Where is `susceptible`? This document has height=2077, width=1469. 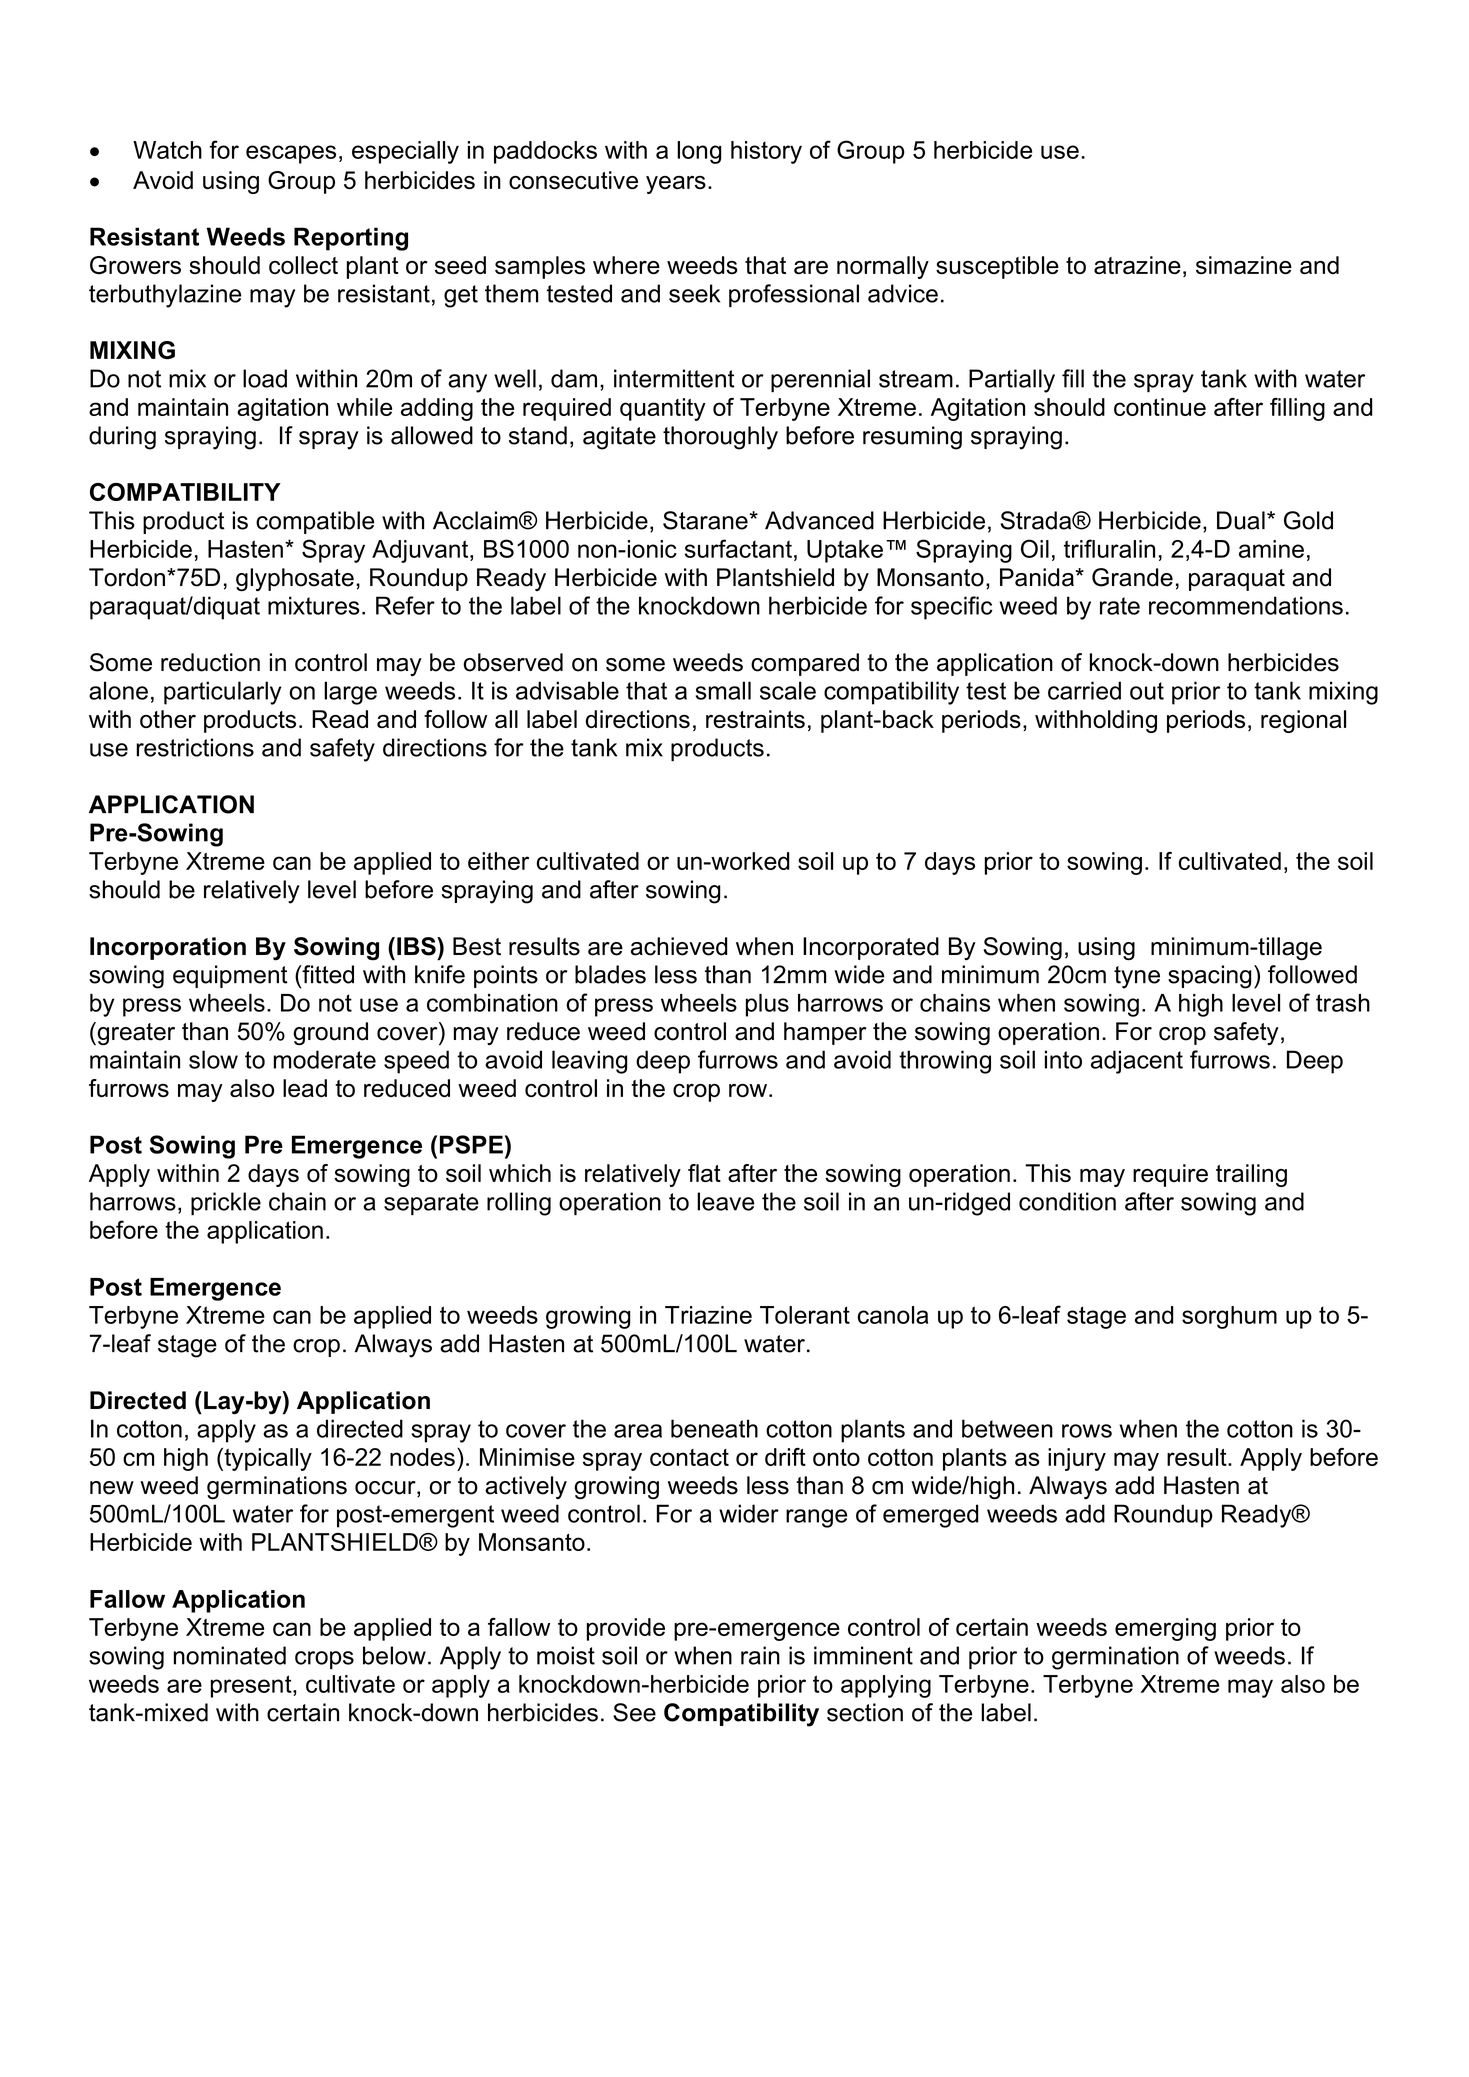
susceptible is located at coordinates (997, 267).
